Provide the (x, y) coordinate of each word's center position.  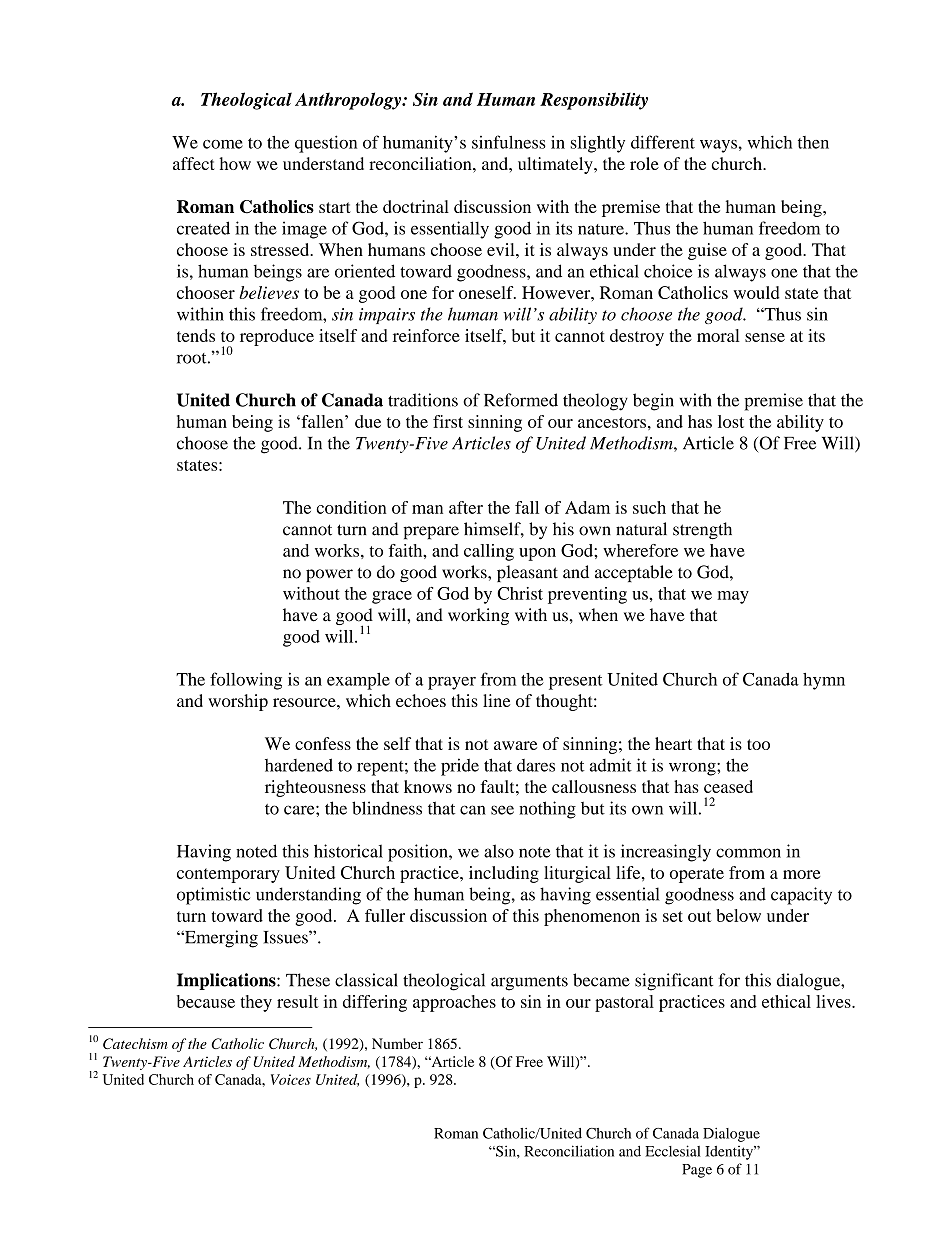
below (738, 915)
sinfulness (509, 142)
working (478, 616)
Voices (291, 1079)
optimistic (213, 896)
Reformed (521, 400)
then (813, 142)
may (733, 597)
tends (196, 335)
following (246, 681)
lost (731, 421)
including (504, 874)
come (223, 144)
